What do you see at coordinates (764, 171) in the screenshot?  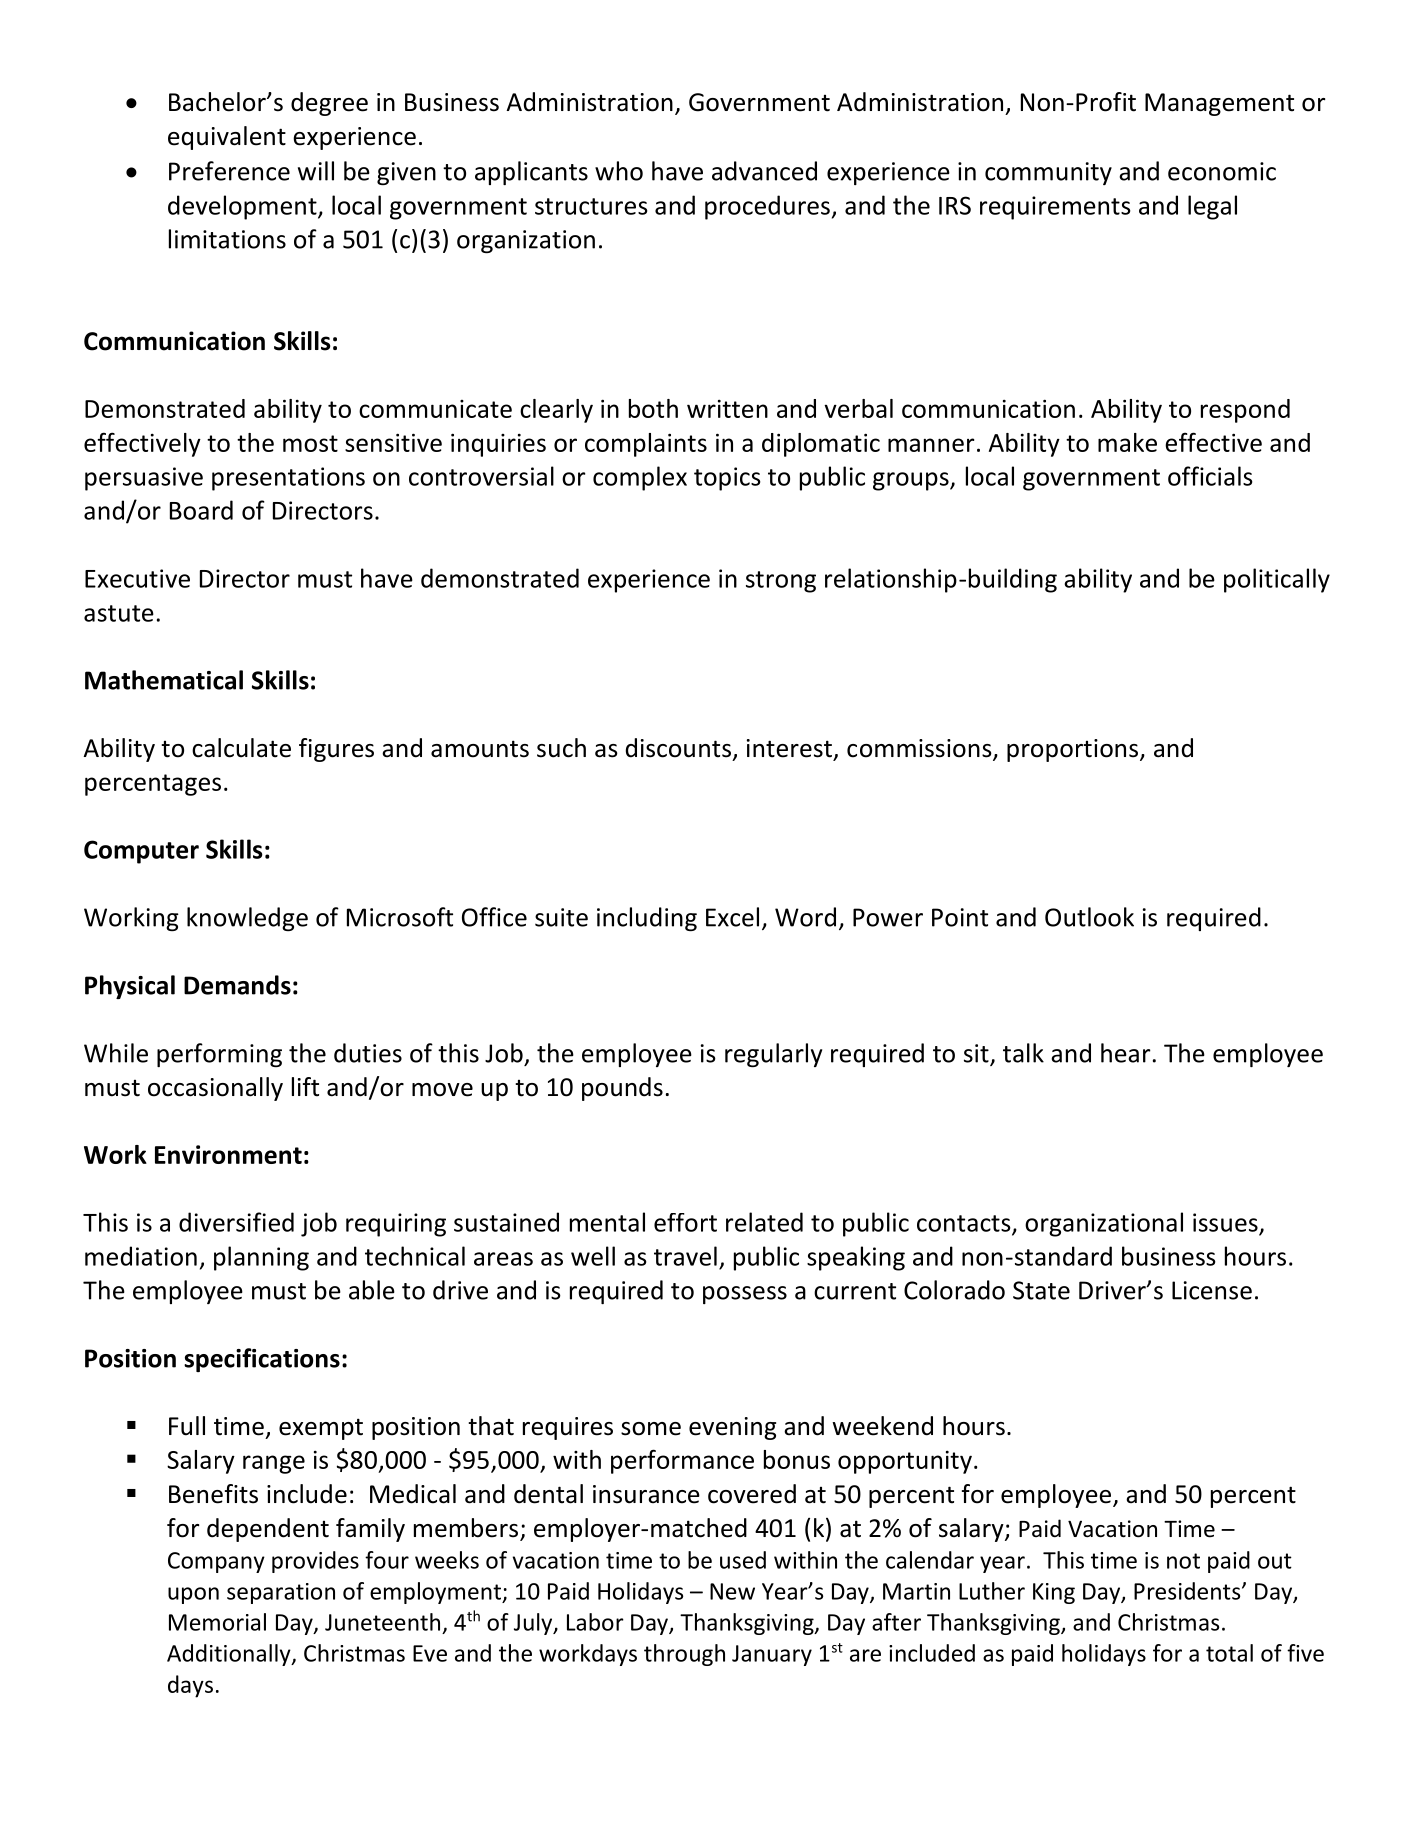 I see `advanced` at bounding box center [764, 171].
